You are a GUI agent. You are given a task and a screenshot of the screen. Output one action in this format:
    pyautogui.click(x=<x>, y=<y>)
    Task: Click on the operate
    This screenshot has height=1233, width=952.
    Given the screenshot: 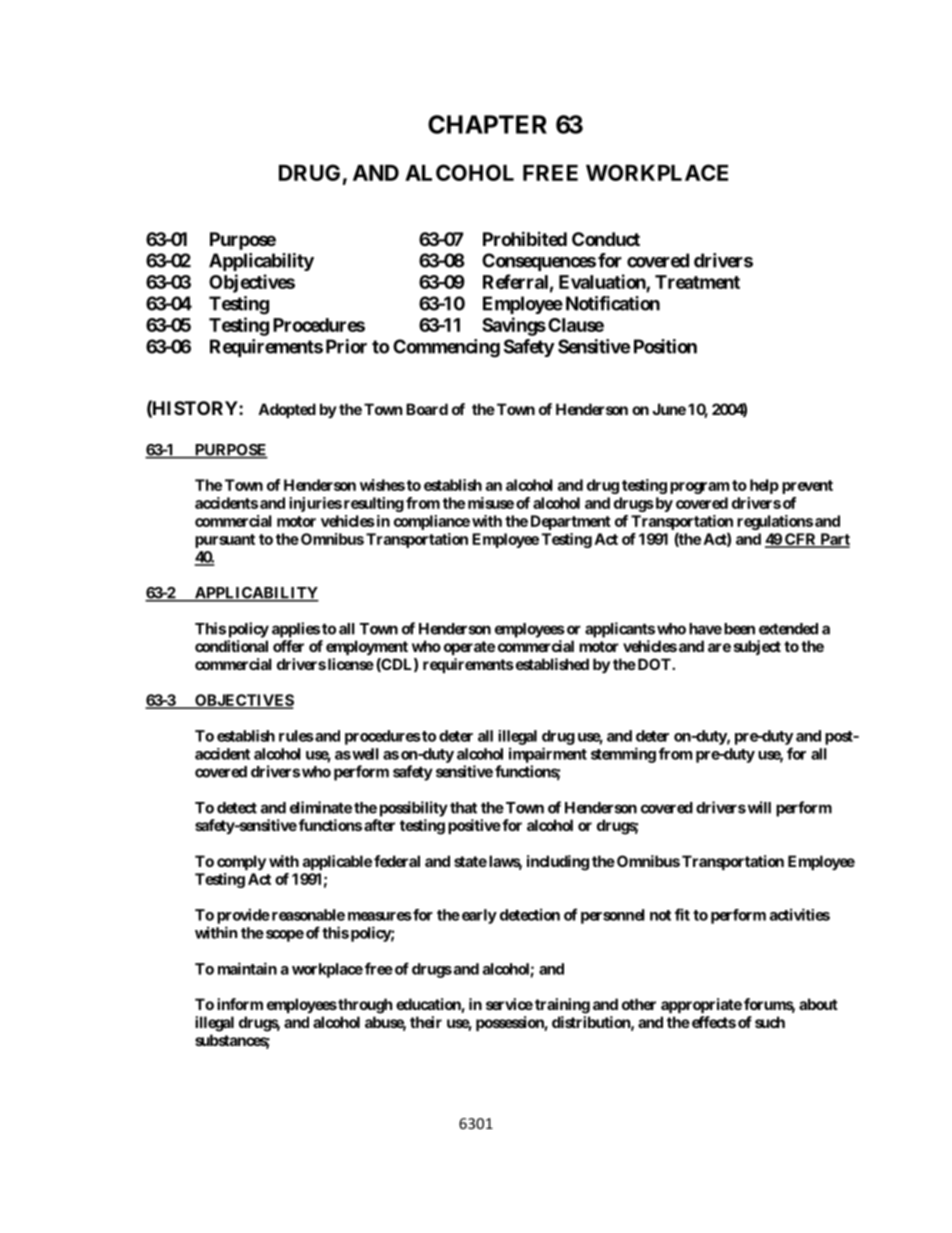 What is the action you would take?
    pyautogui.click(x=469, y=648)
